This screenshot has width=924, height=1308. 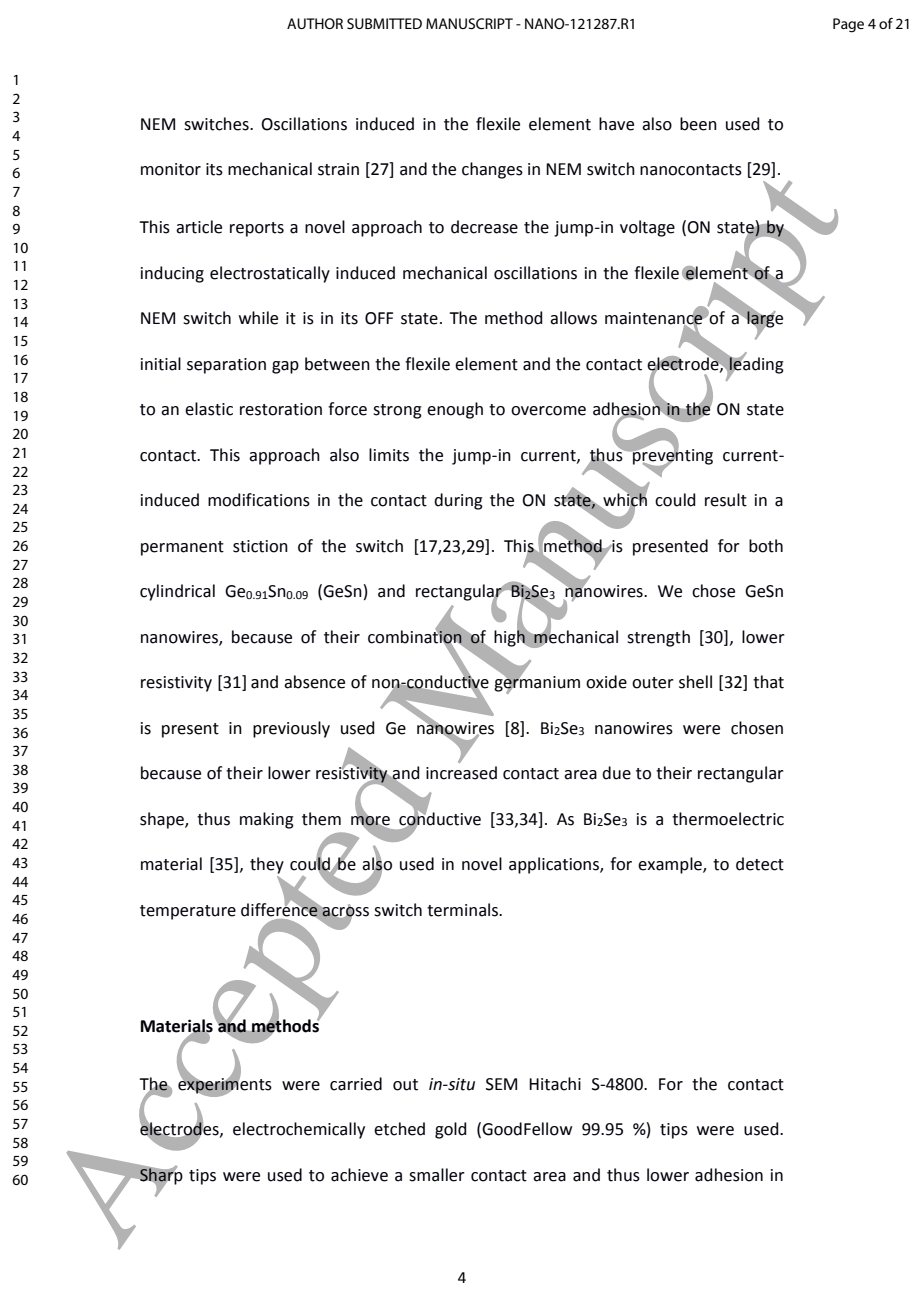 I want to click on electrochemically, so click(x=299, y=1130).
